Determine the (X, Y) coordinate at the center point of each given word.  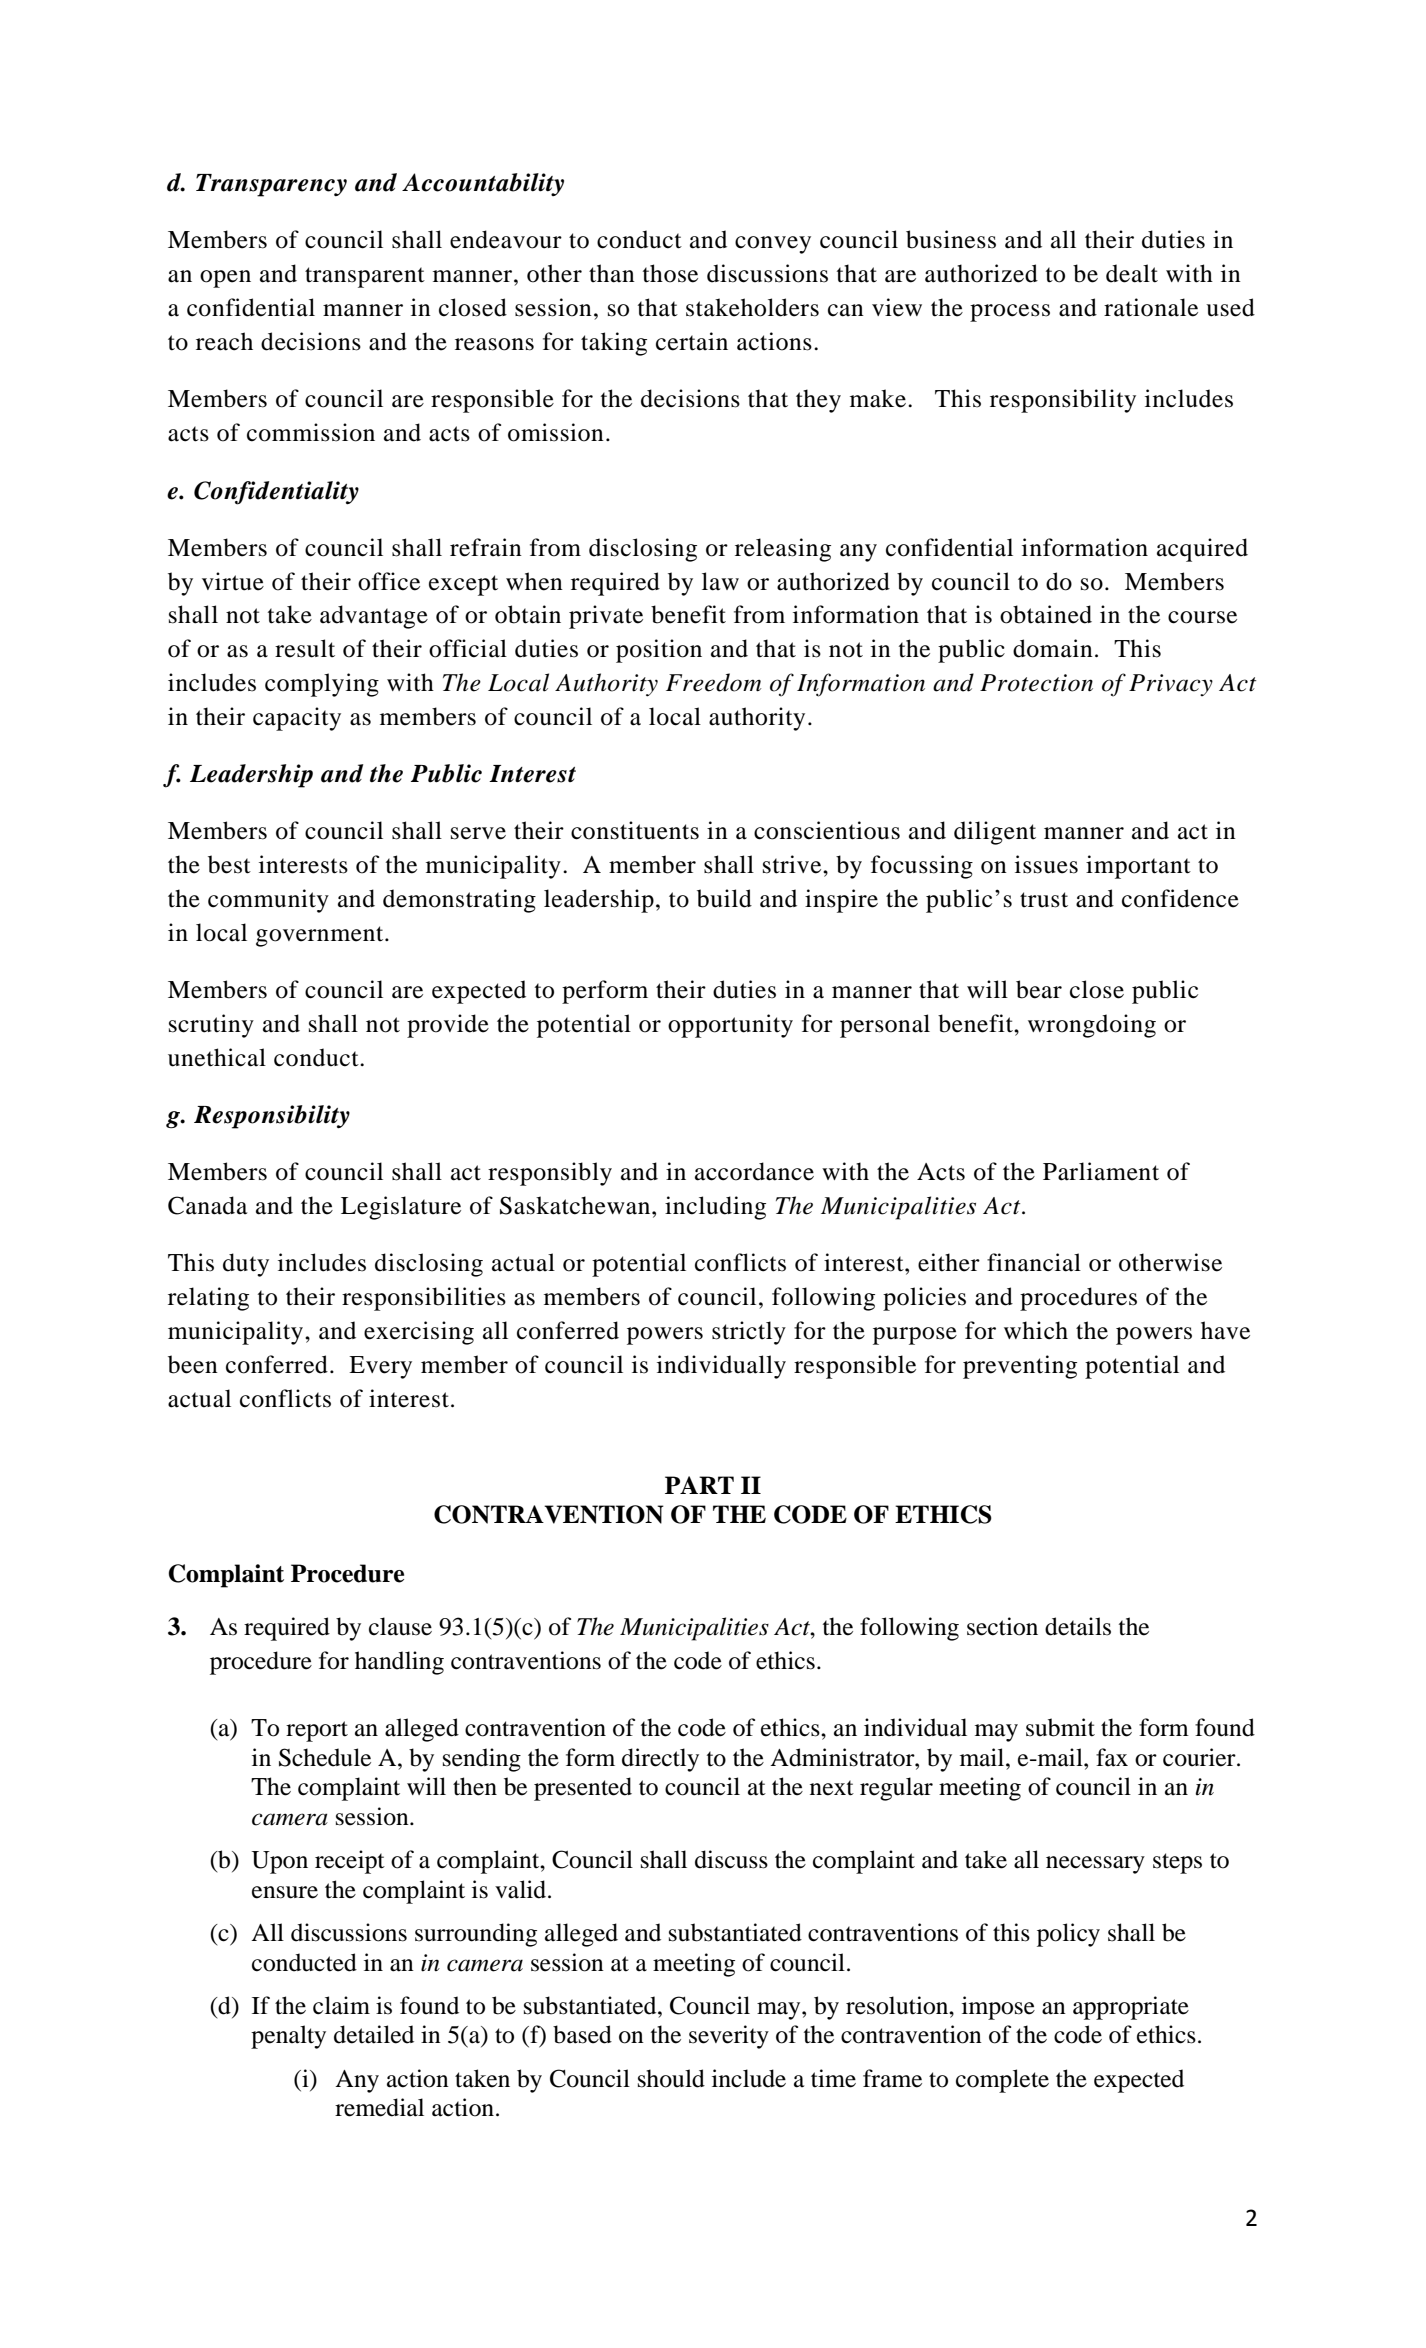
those (670, 273)
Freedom (713, 682)
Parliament (1101, 1171)
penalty (288, 2037)
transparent (365, 277)
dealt (1132, 273)
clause (400, 1626)
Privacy (1171, 685)
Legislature (401, 1208)
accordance (754, 1171)
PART (699, 1485)
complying (322, 685)
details (1078, 1626)
